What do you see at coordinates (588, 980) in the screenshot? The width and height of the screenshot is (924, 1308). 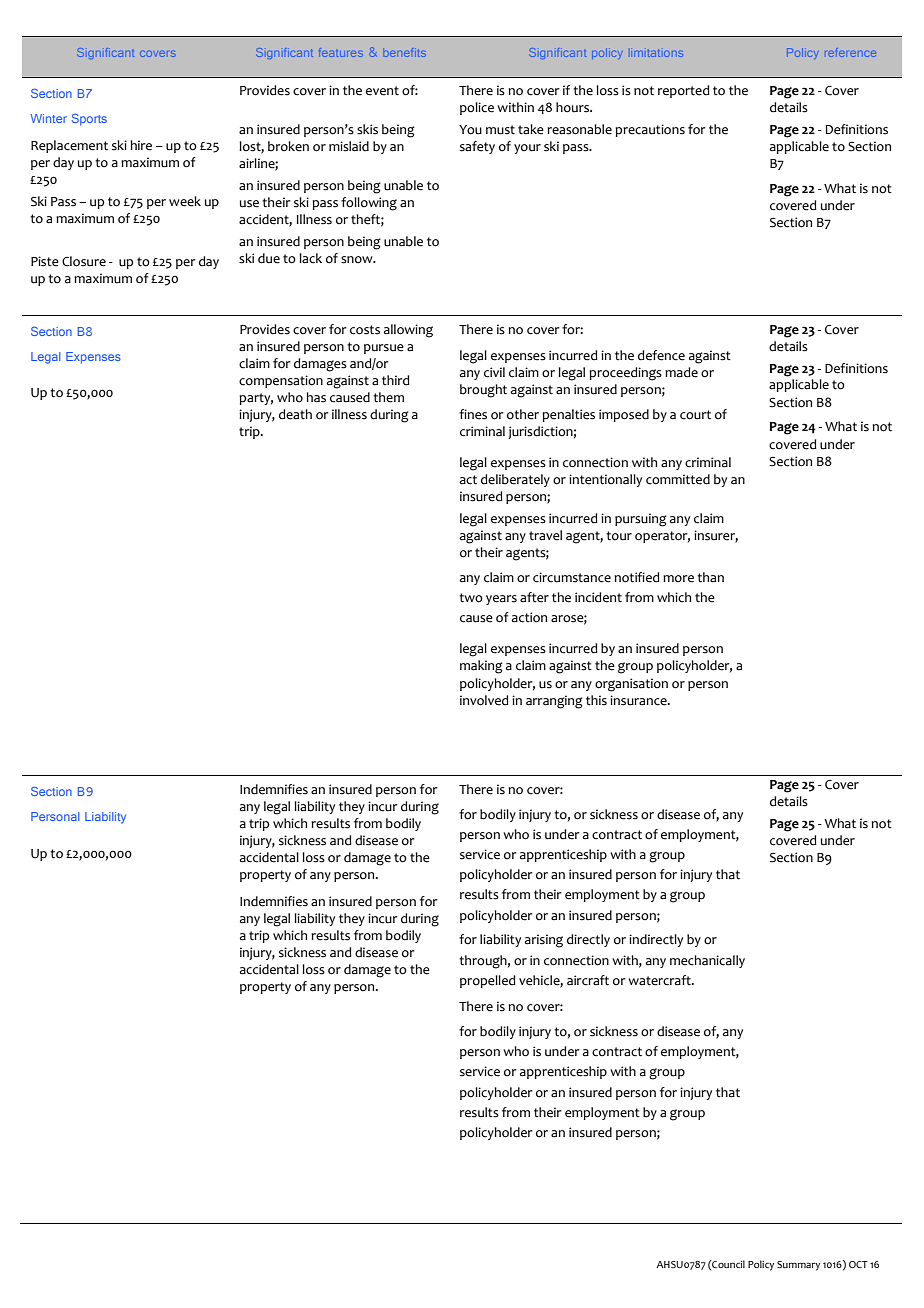 I see `aircraft` at bounding box center [588, 980].
